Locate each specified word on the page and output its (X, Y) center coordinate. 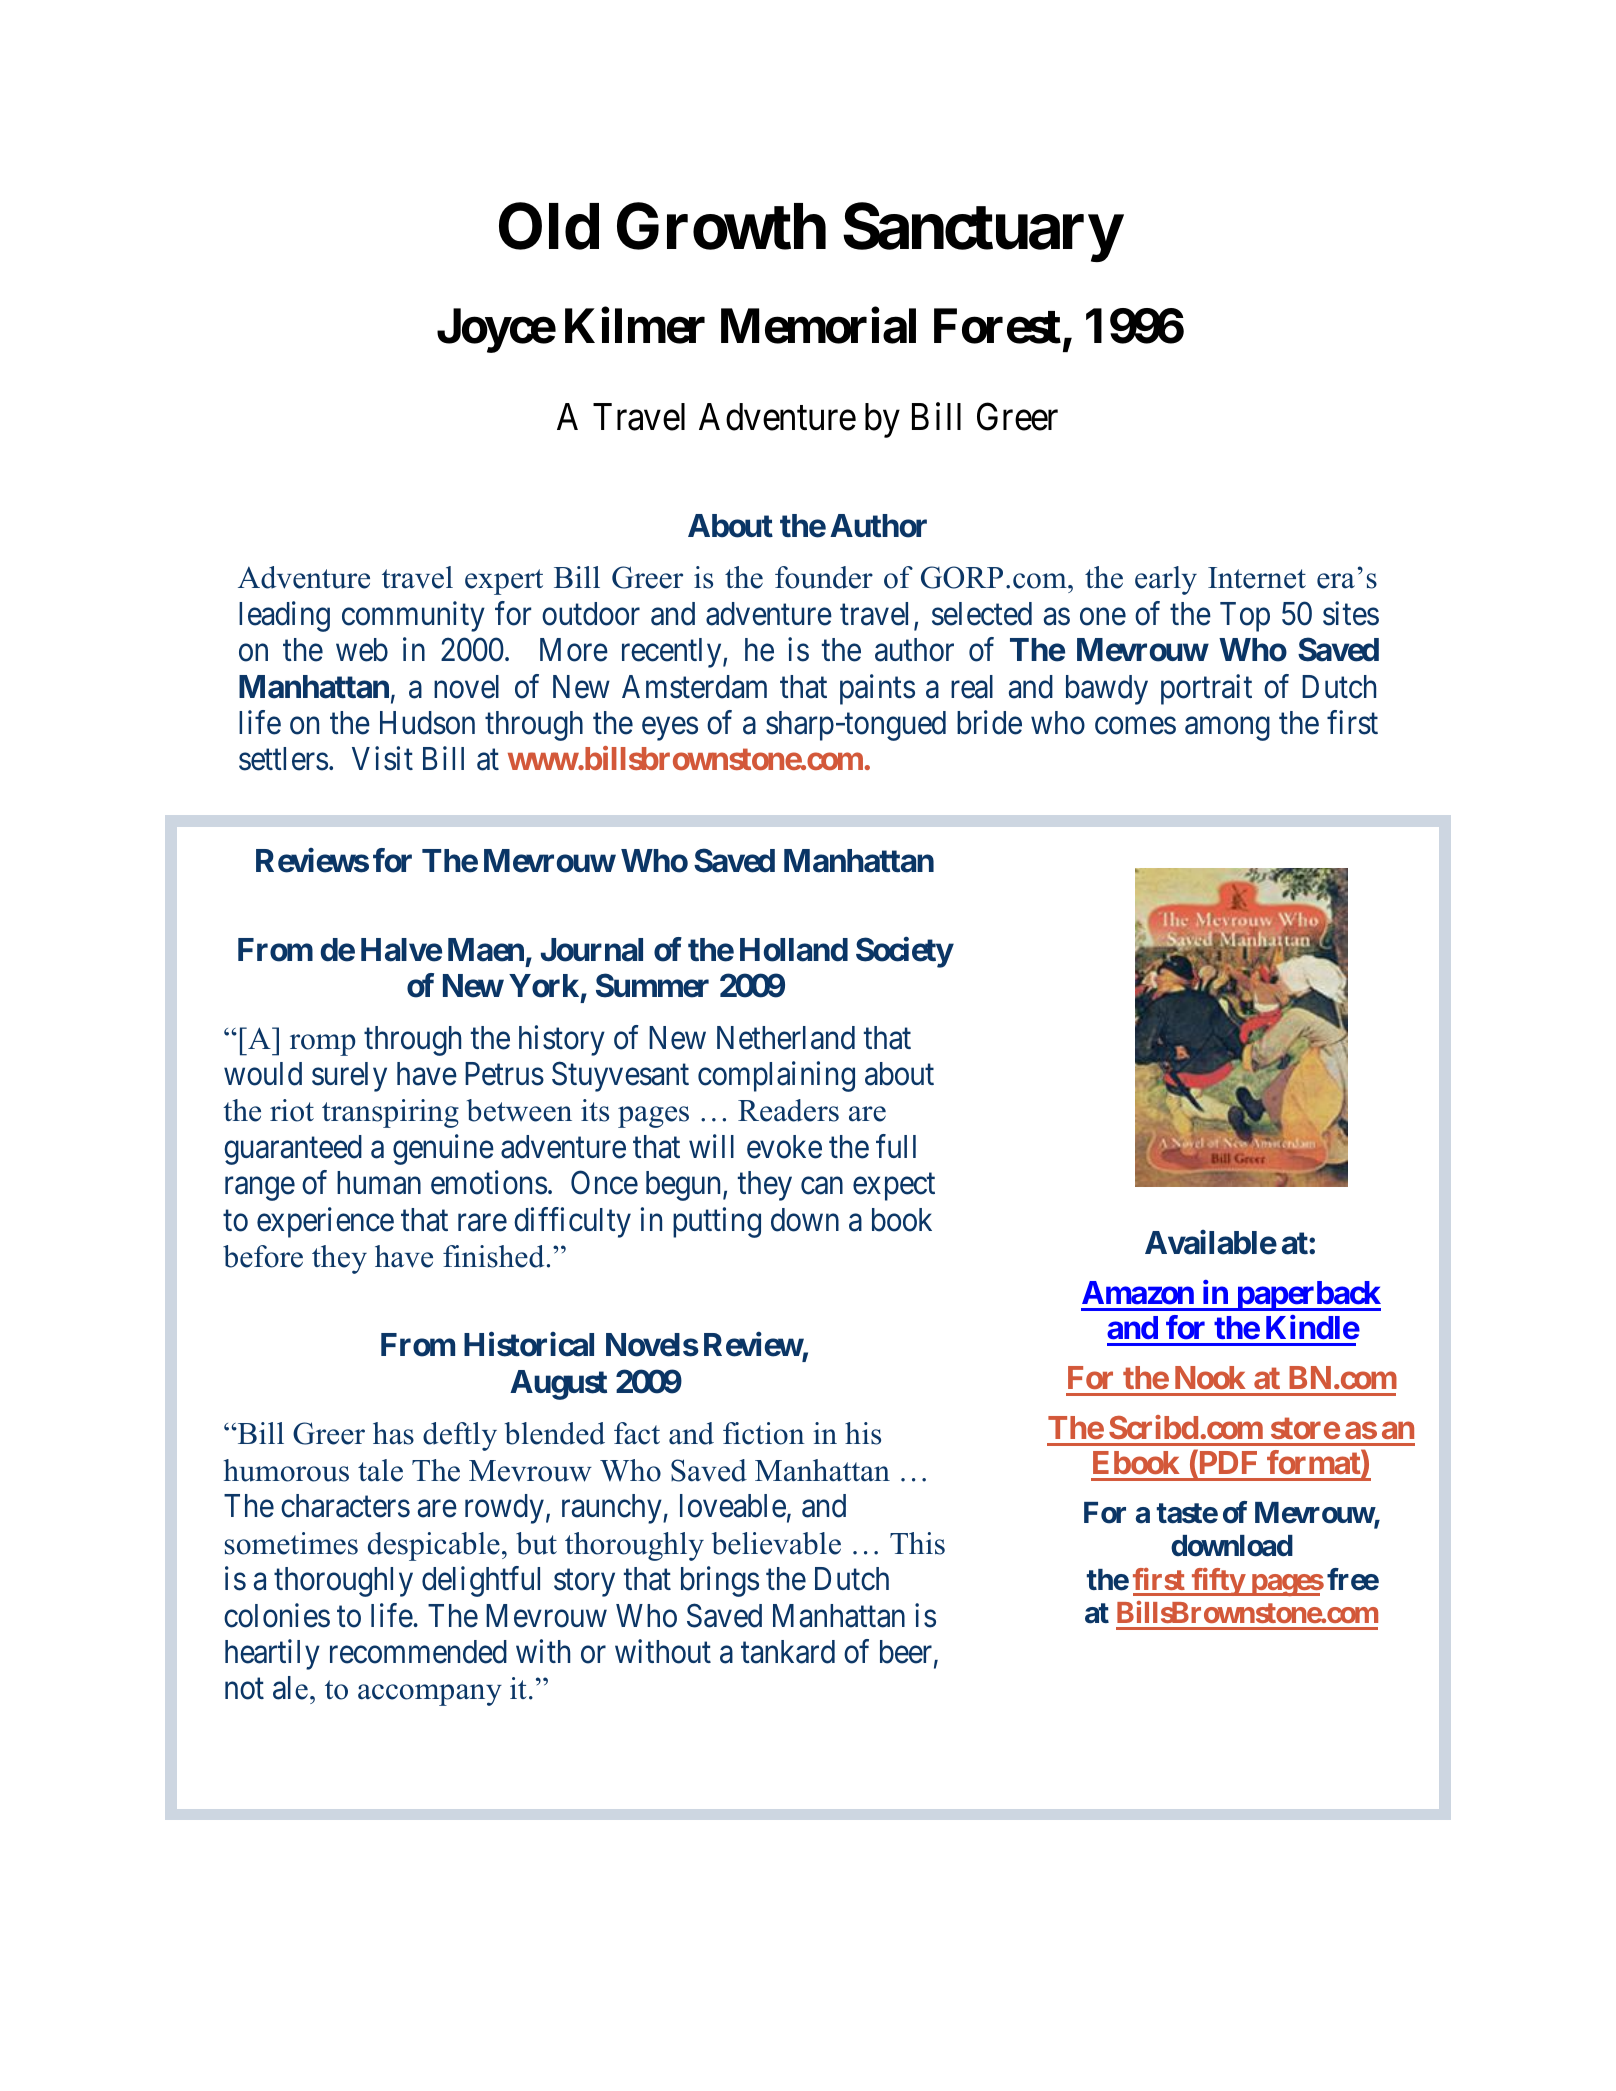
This (917, 1543)
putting (717, 1222)
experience (325, 1222)
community (413, 616)
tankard (788, 1652)
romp (323, 1045)
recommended (418, 1652)
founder (824, 577)
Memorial (818, 326)
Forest (997, 326)
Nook (1210, 1377)
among (1227, 729)
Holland (794, 950)
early (1166, 580)
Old (549, 226)
